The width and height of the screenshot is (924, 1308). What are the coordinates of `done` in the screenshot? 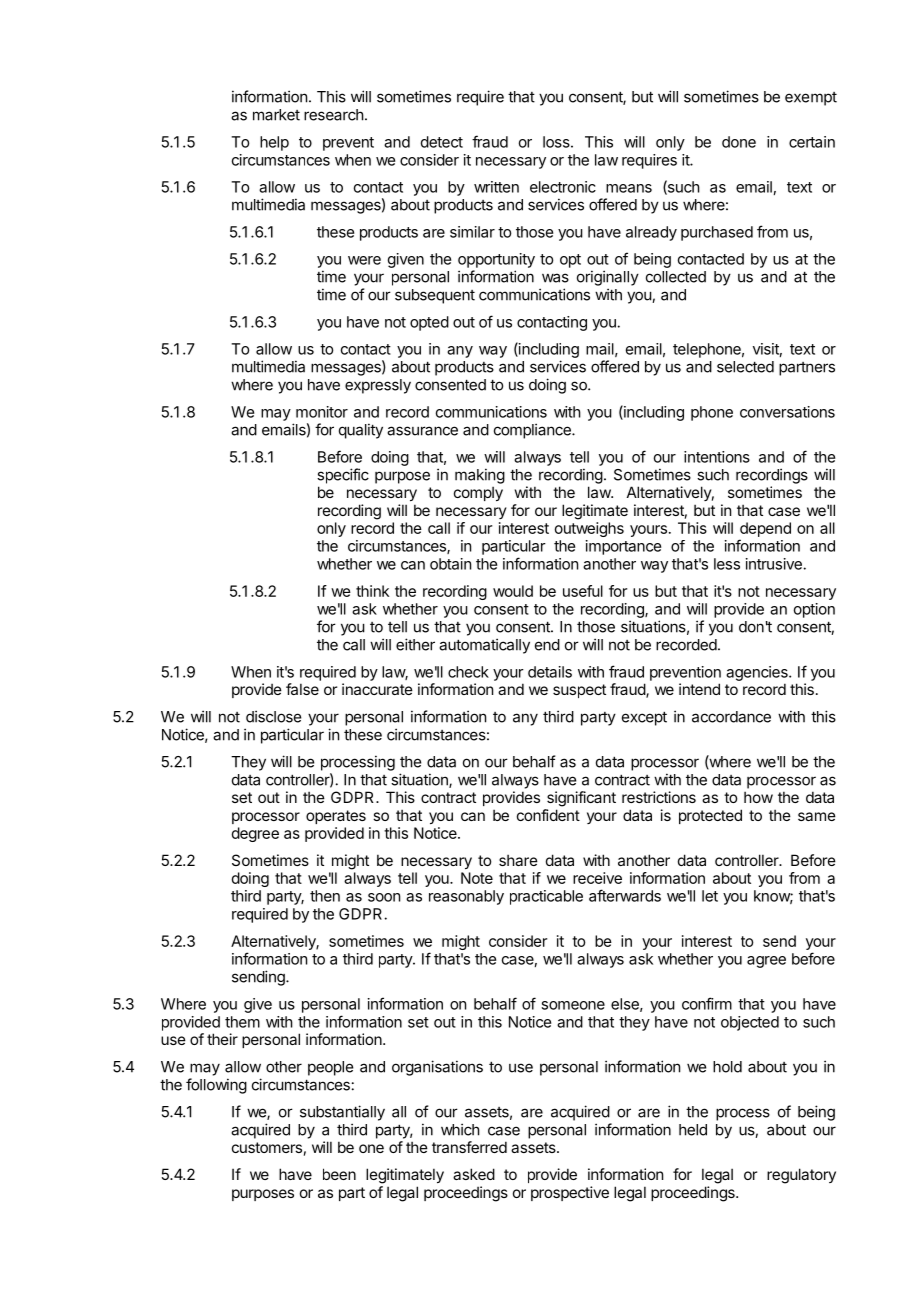 It's located at (739, 142).
